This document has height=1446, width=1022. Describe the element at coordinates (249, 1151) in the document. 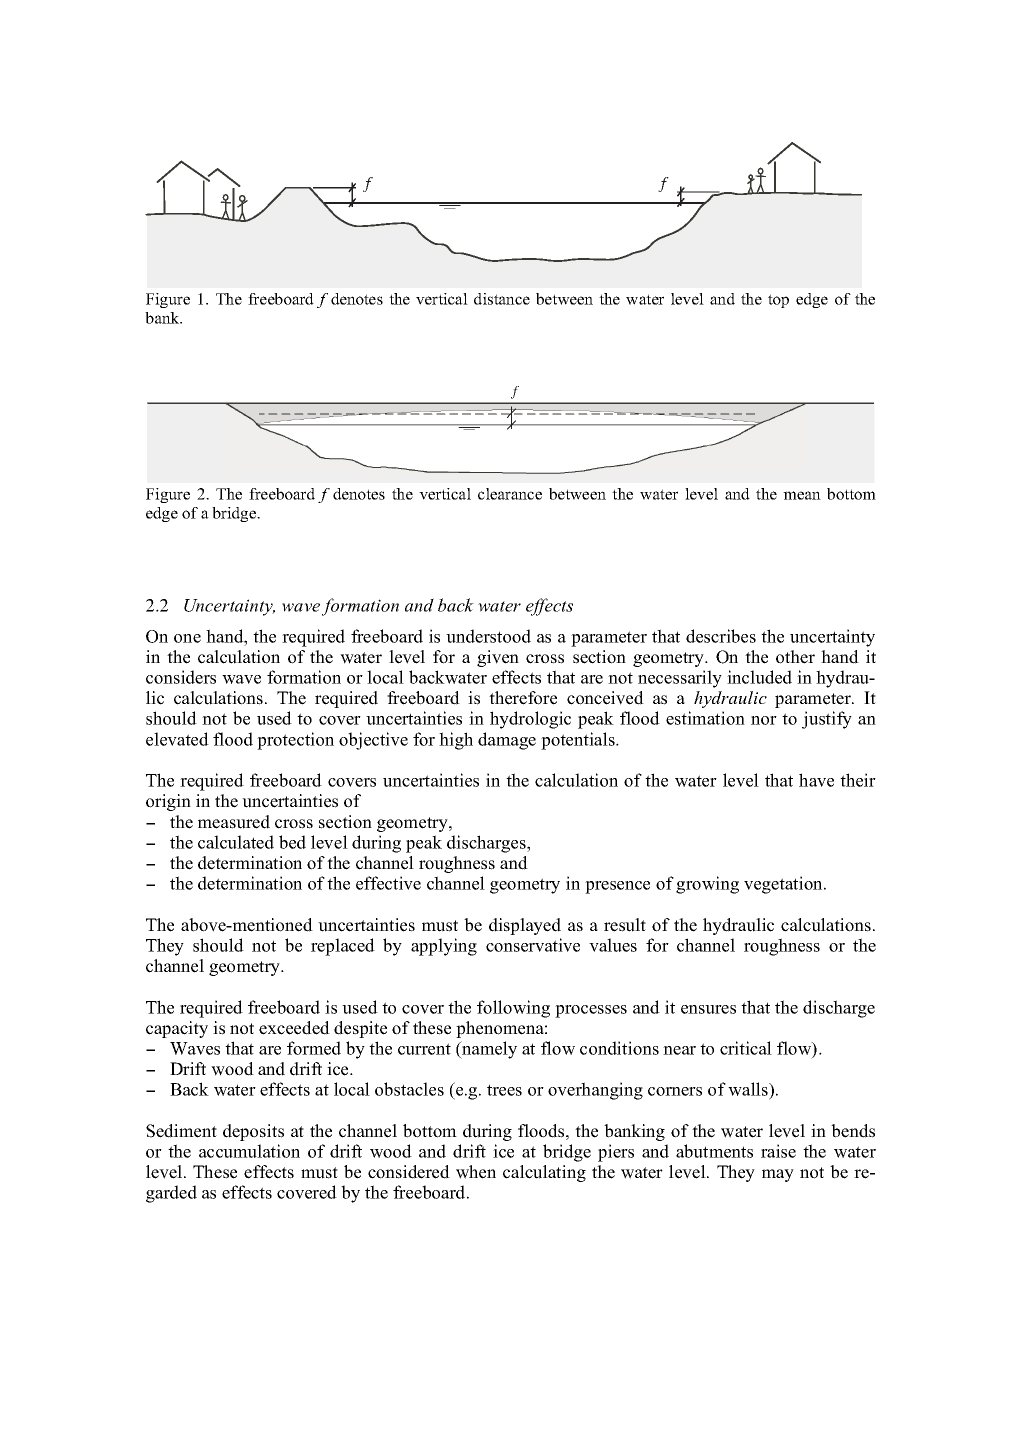

I see `accumulation` at that location.
